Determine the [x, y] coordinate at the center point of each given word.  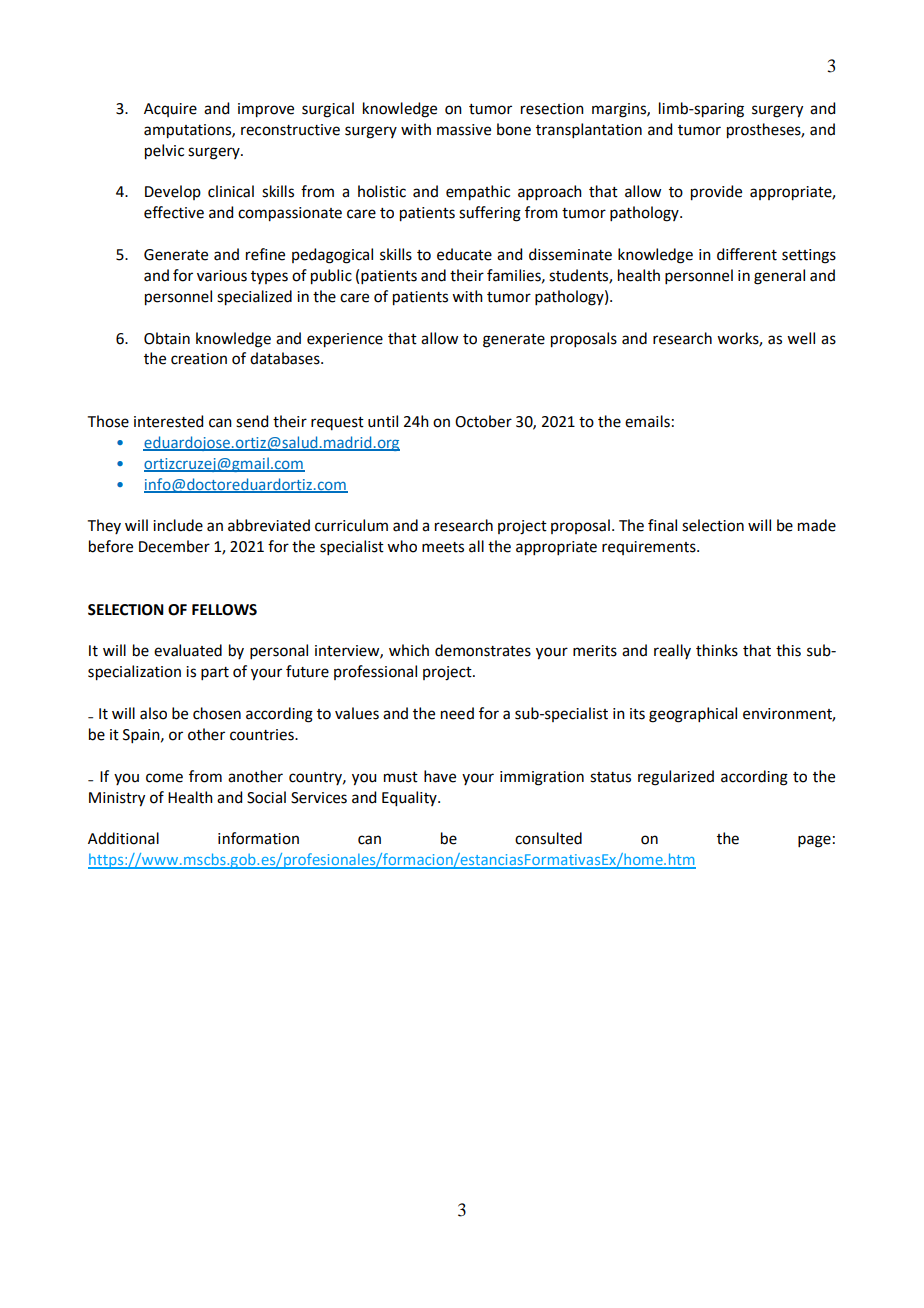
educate [464, 254]
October [483, 421]
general [779, 277]
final [662, 525]
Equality [410, 799]
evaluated [188, 650]
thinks [717, 650]
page [814, 841]
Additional [123, 838]
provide [716, 193]
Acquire [170, 110]
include [178, 525]
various [222, 276]
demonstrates [483, 650]
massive [464, 130]
